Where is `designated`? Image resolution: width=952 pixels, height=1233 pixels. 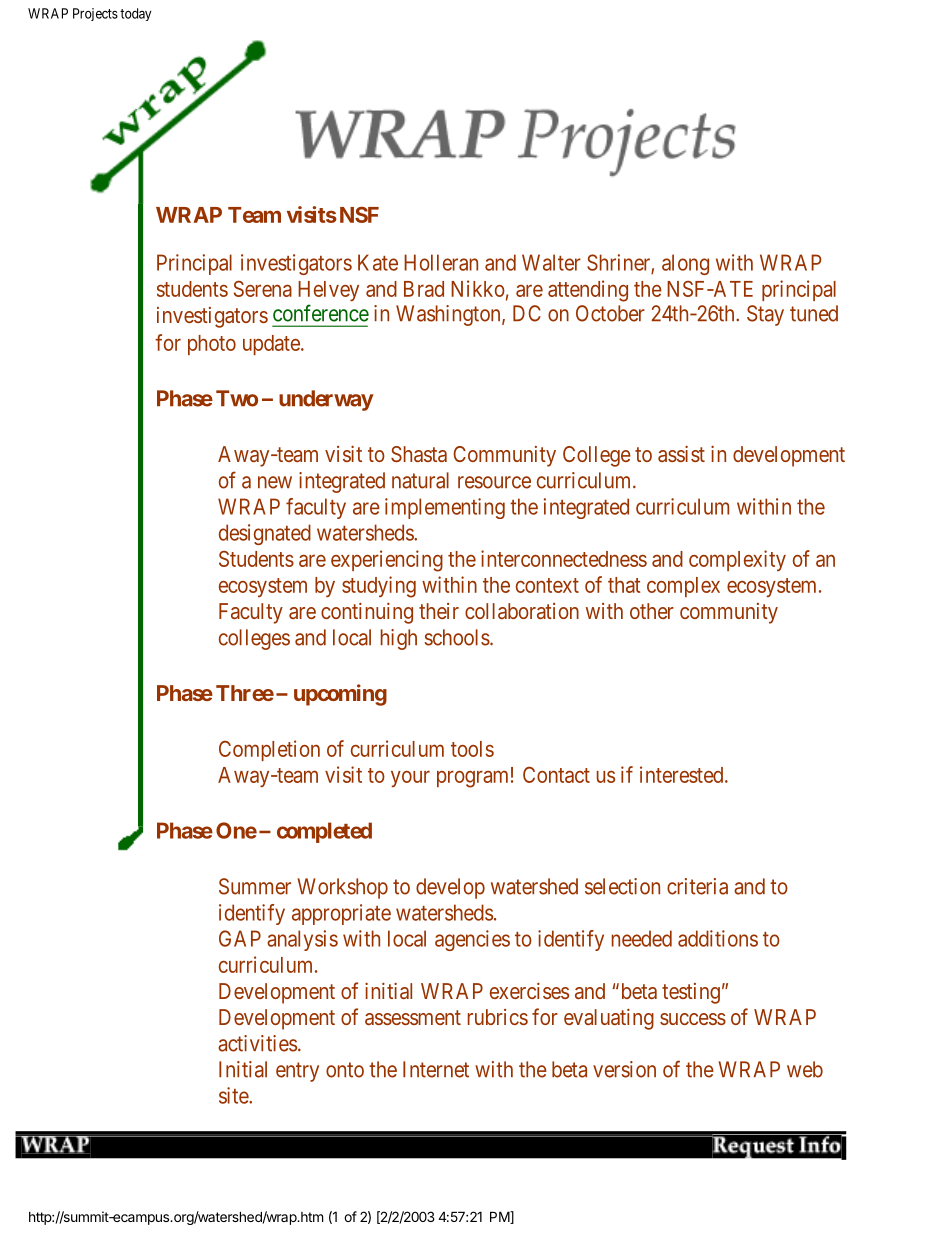
designated is located at coordinates (265, 534).
